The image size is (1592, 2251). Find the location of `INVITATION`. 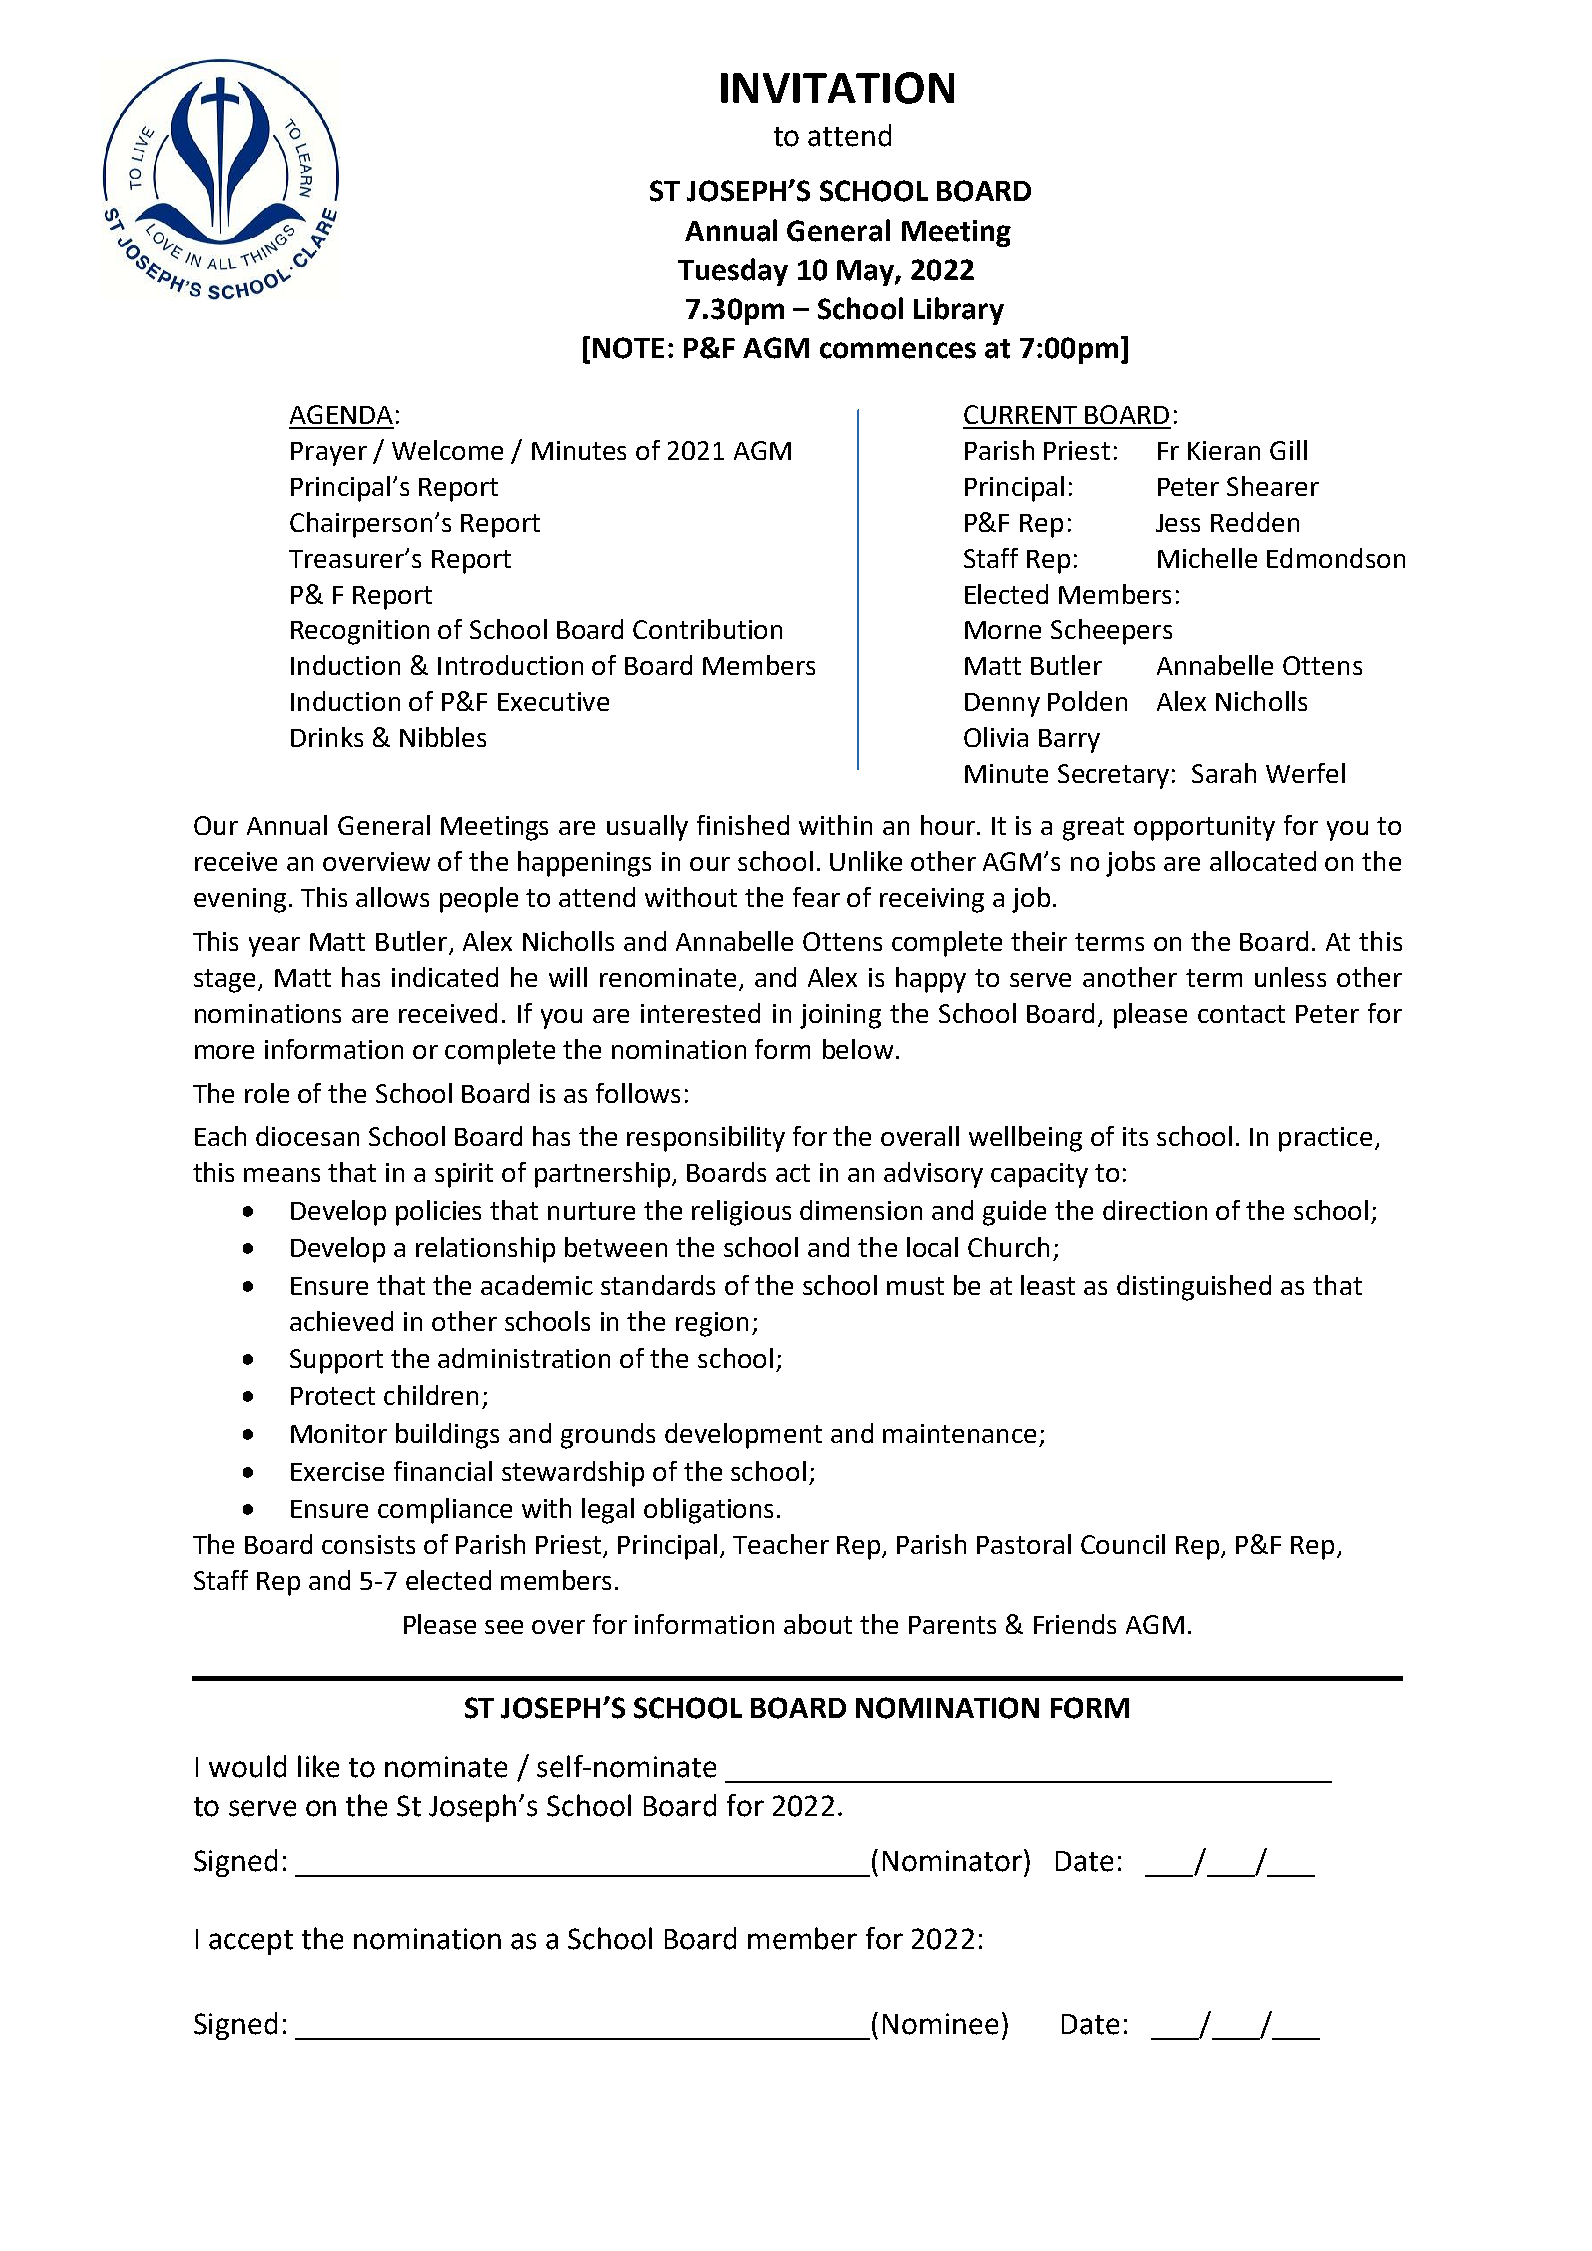

INVITATION is located at coordinates (837, 88).
